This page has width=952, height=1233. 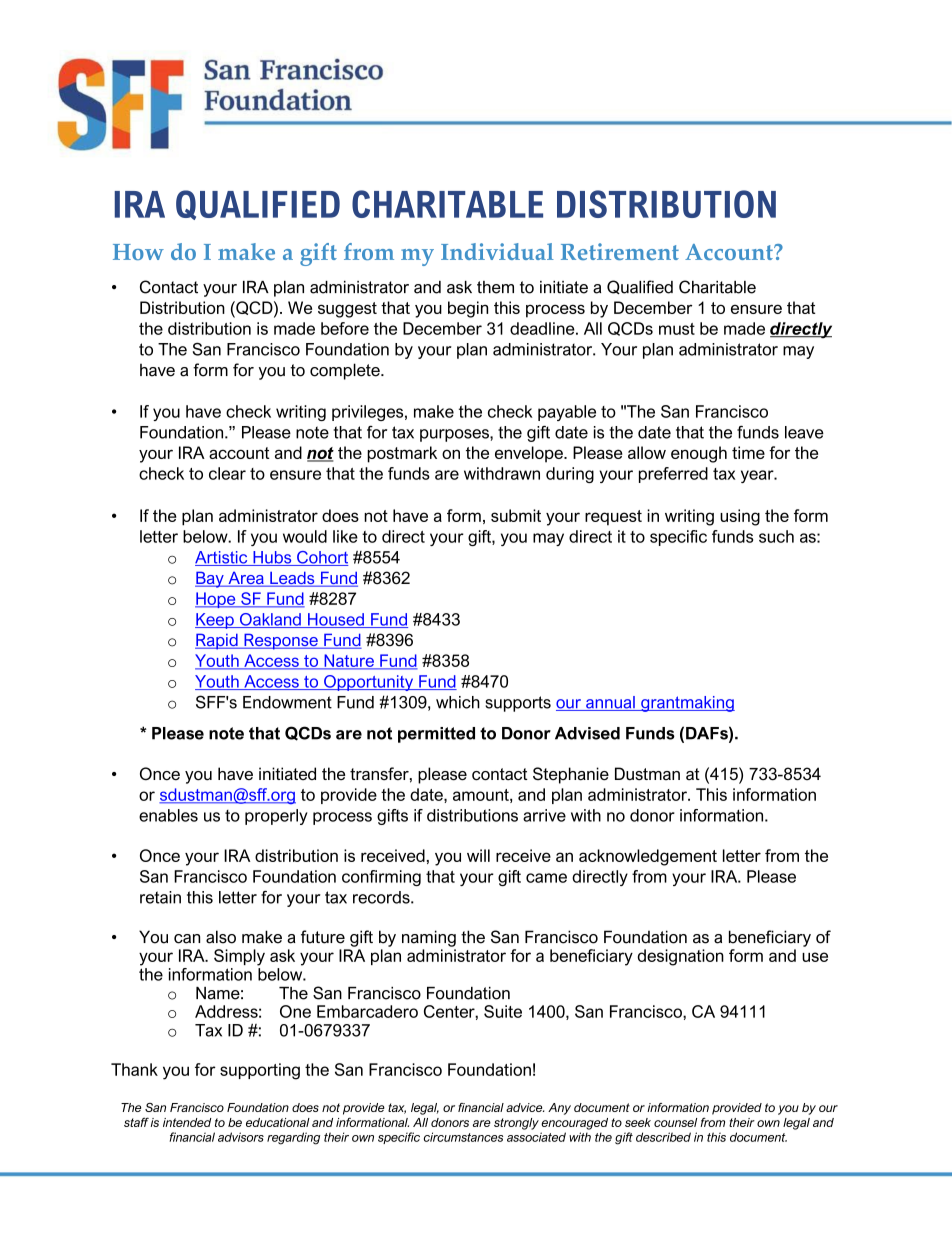 I want to click on How, so click(x=138, y=252).
